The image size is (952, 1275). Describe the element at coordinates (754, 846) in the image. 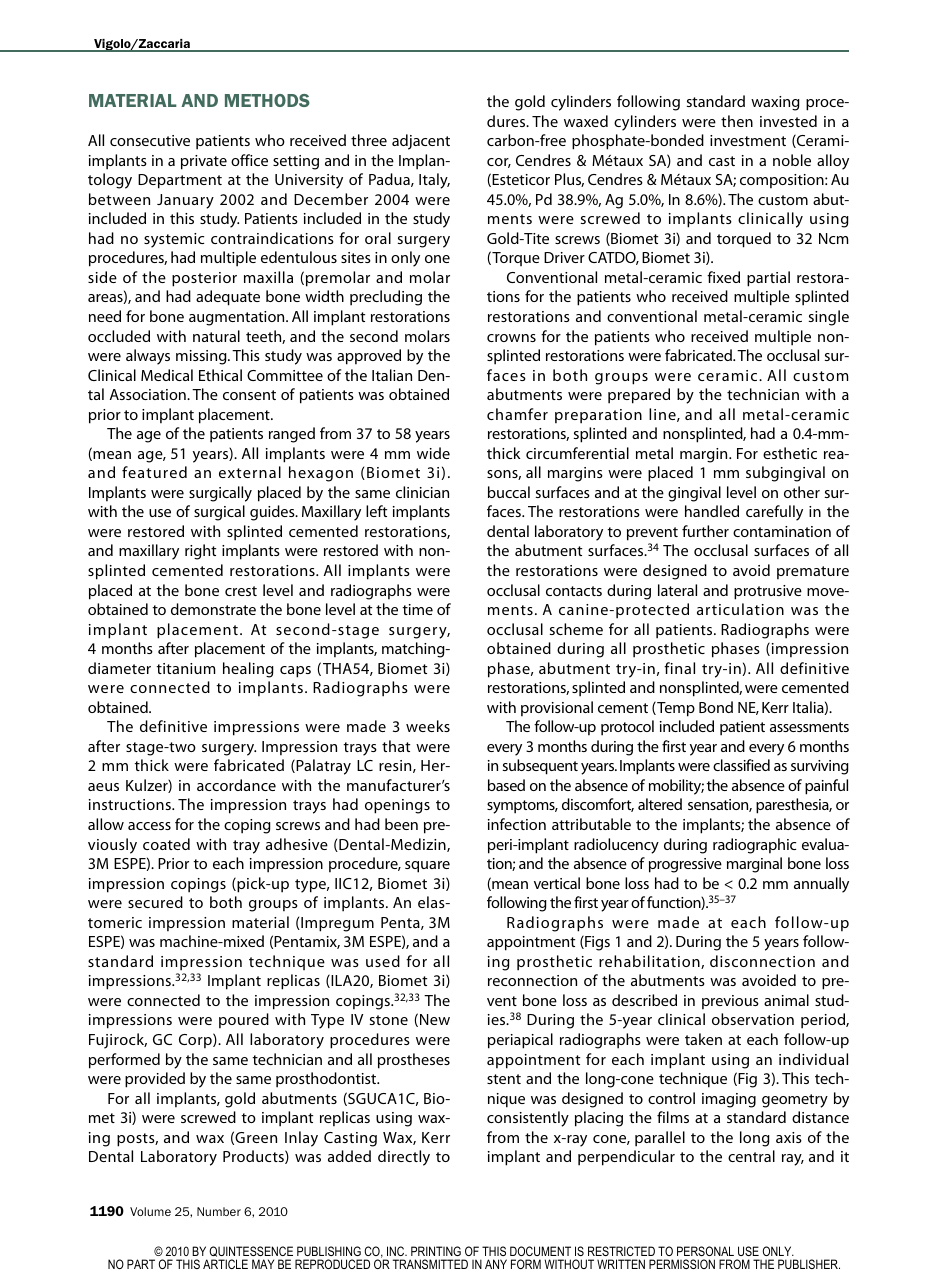

I see `radiographic` at that location.
